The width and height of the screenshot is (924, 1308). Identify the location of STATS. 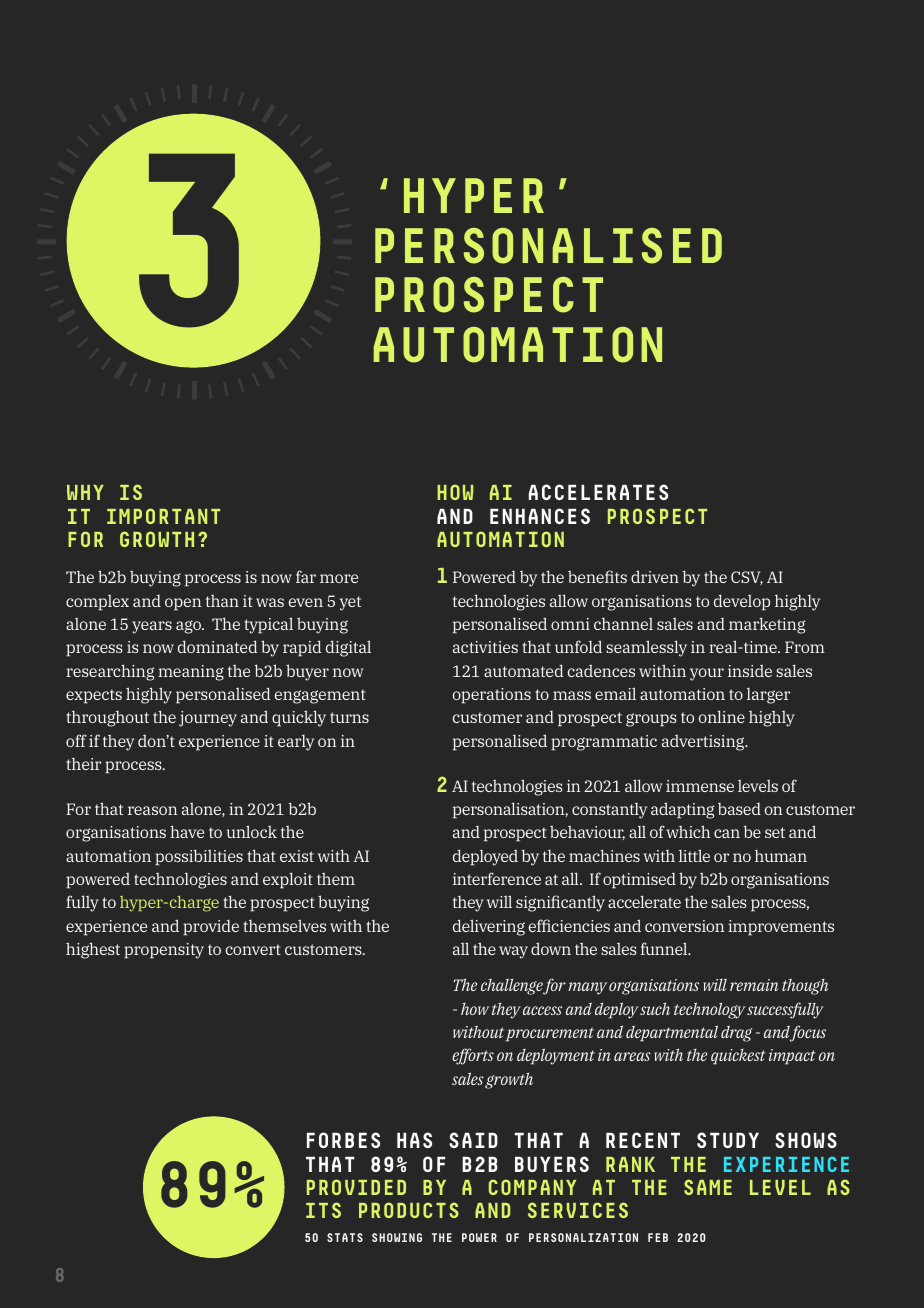
(345, 1237).
